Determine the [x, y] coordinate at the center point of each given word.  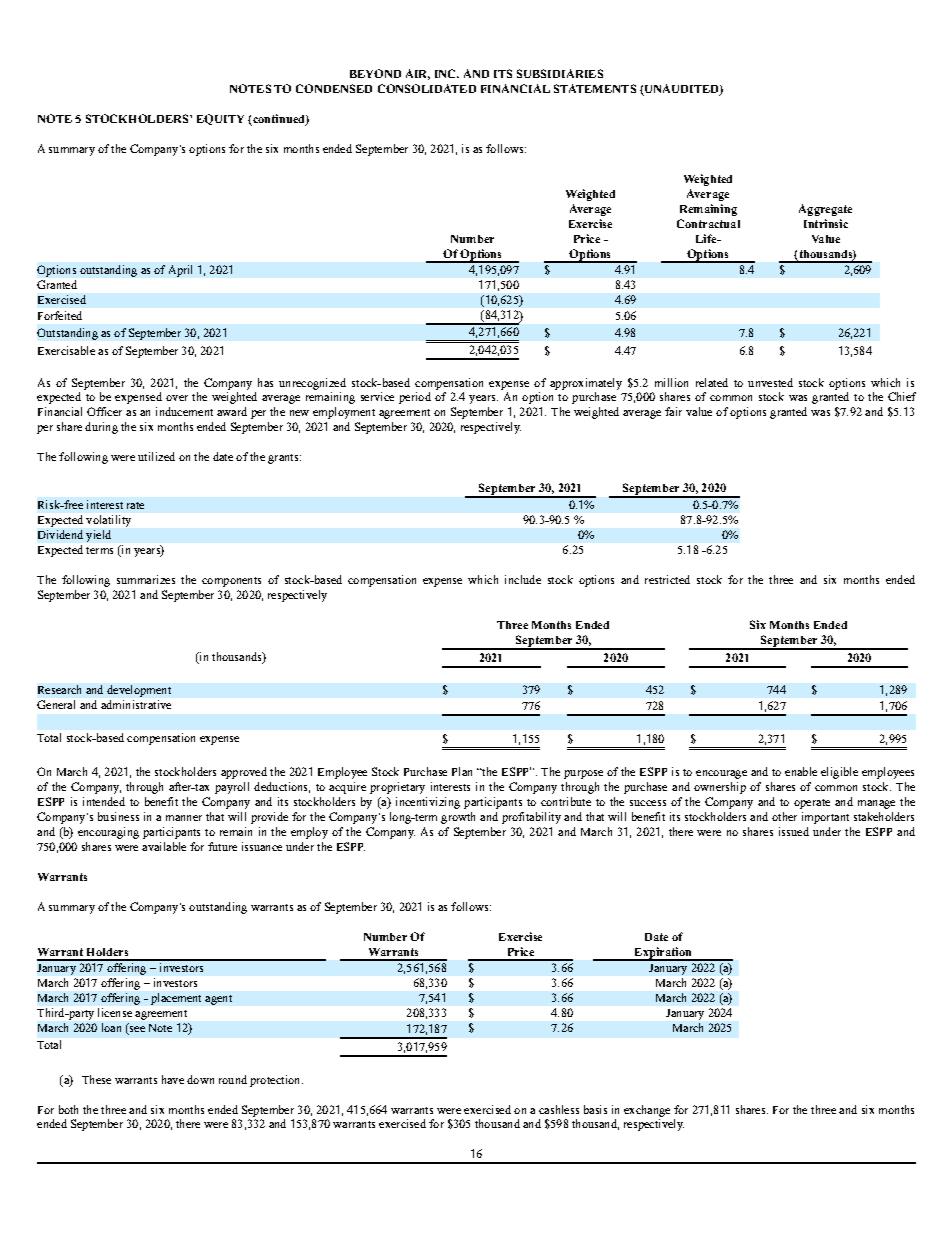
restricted [667, 579]
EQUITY [220, 119]
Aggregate [825, 210]
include [523, 579]
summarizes [146, 579]
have [173, 1079]
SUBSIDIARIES [560, 73]
